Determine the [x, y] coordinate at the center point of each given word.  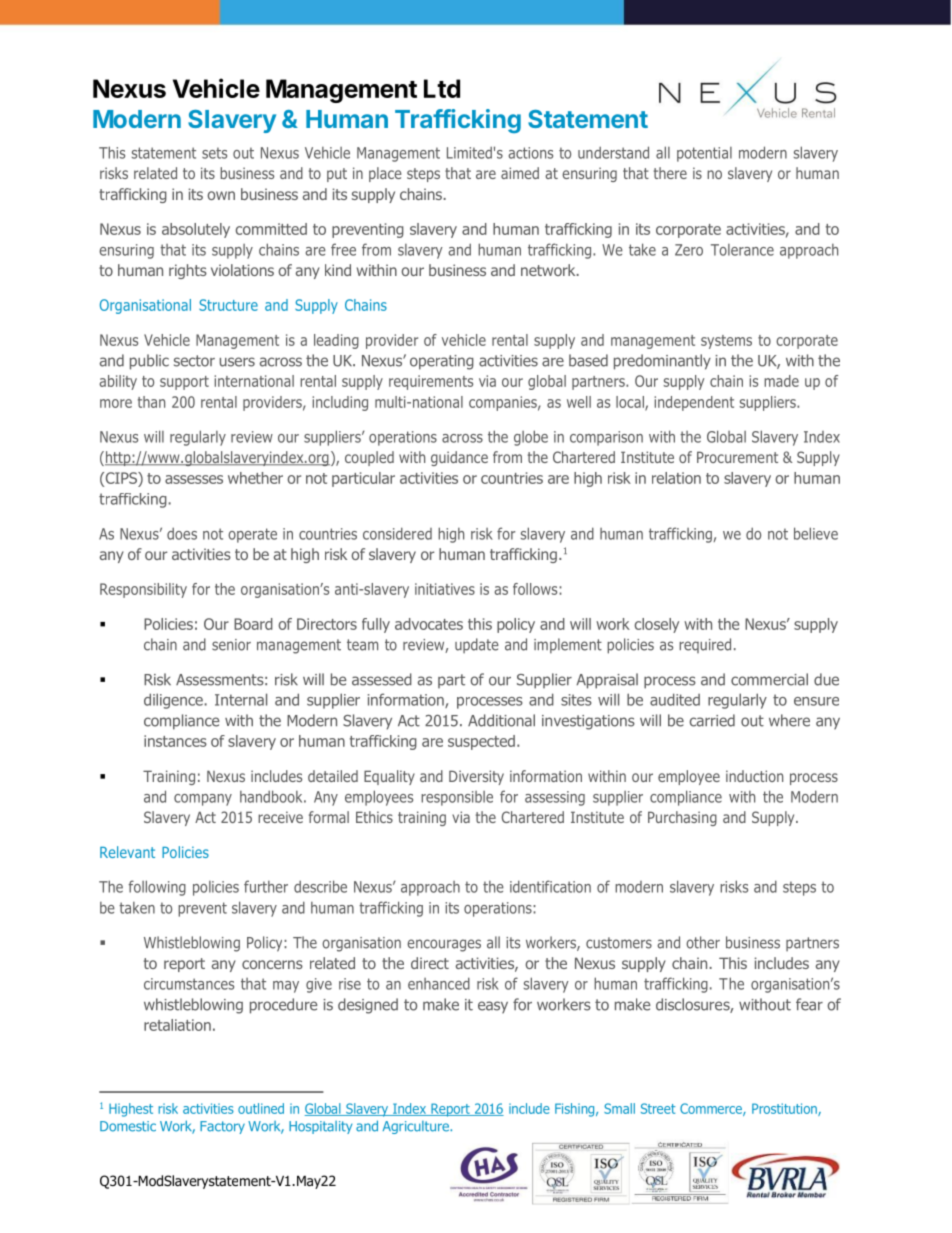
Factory [222, 1127]
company [203, 800]
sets [214, 153]
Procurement [737, 457]
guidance [459, 458]
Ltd [442, 88]
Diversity [476, 777]
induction [754, 776]
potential [704, 154]
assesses [194, 479]
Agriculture [417, 1127]
